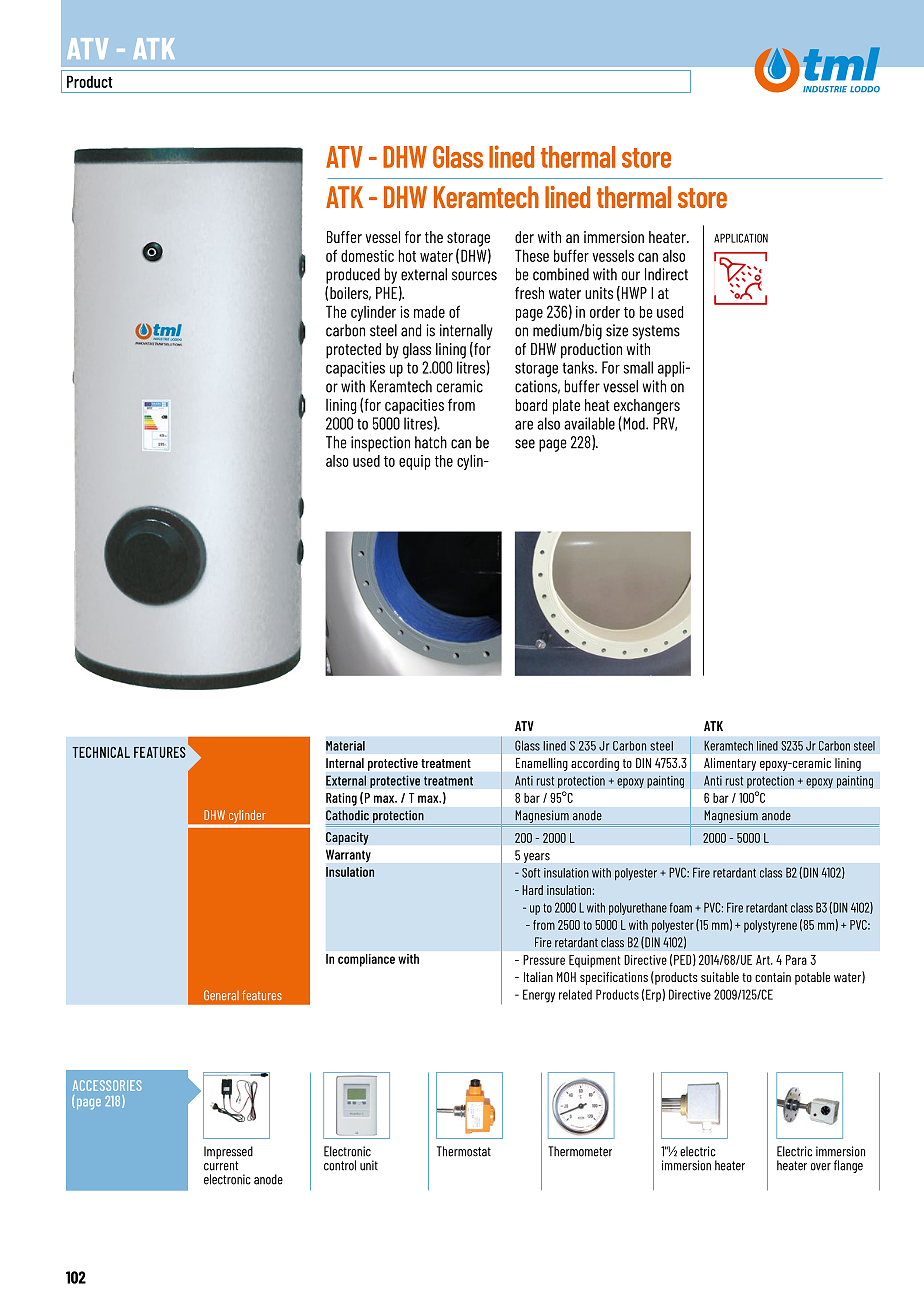 The width and height of the image is (924, 1308). I want to click on over, so click(821, 1167).
